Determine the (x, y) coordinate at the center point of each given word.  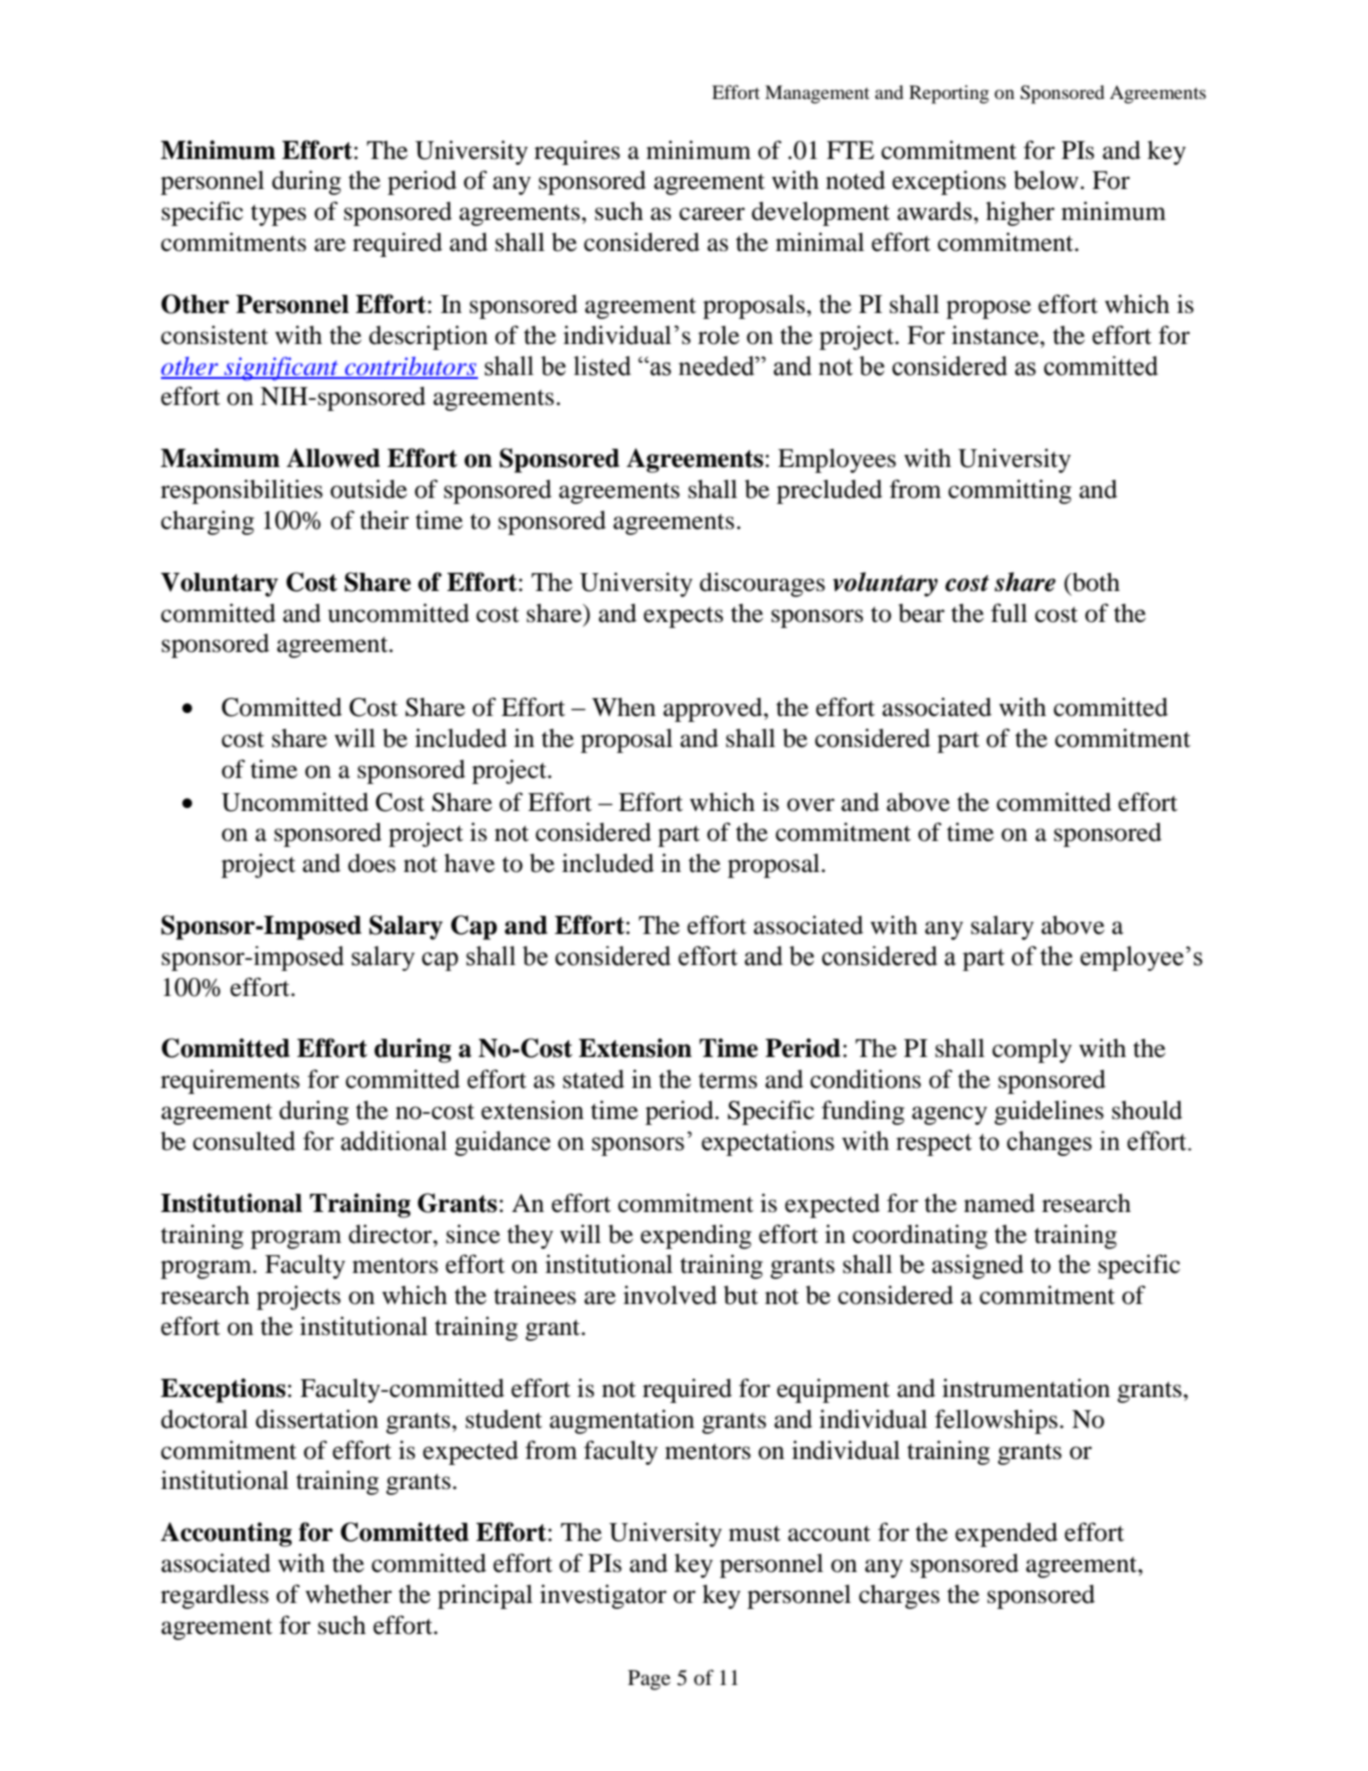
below (1046, 180)
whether (348, 1594)
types (278, 215)
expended (1006, 1535)
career (712, 214)
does (372, 863)
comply (1032, 1051)
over (811, 805)
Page (649, 1680)
